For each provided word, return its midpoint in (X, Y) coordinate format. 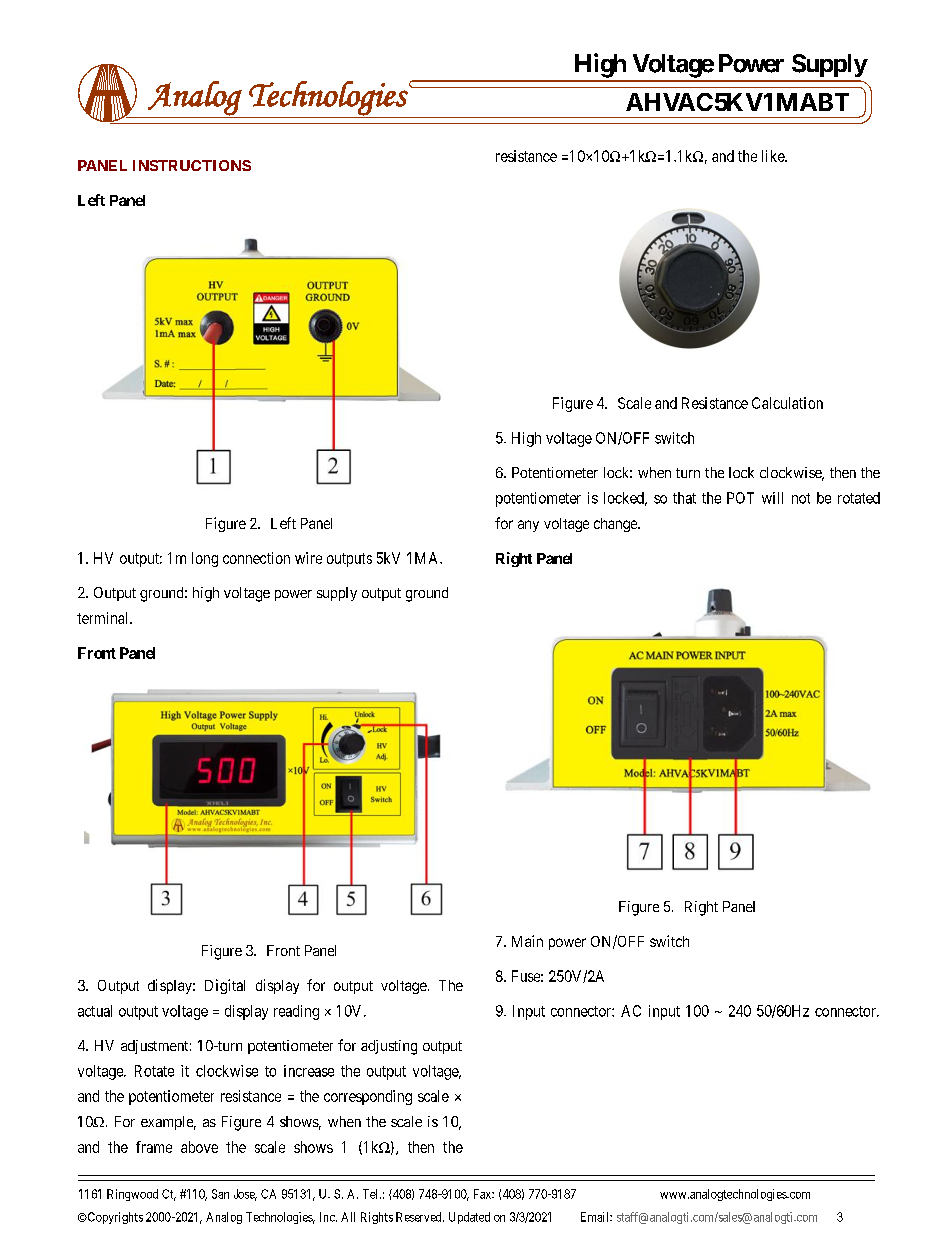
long (205, 559)
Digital (225, 986)
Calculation (787, 403)
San (220, 1194)
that (684, 498)
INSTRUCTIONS (192, 165)
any (528, 526)
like (774, 156)
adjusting (389, 1047)
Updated (469, 1218)
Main (527, 941)
